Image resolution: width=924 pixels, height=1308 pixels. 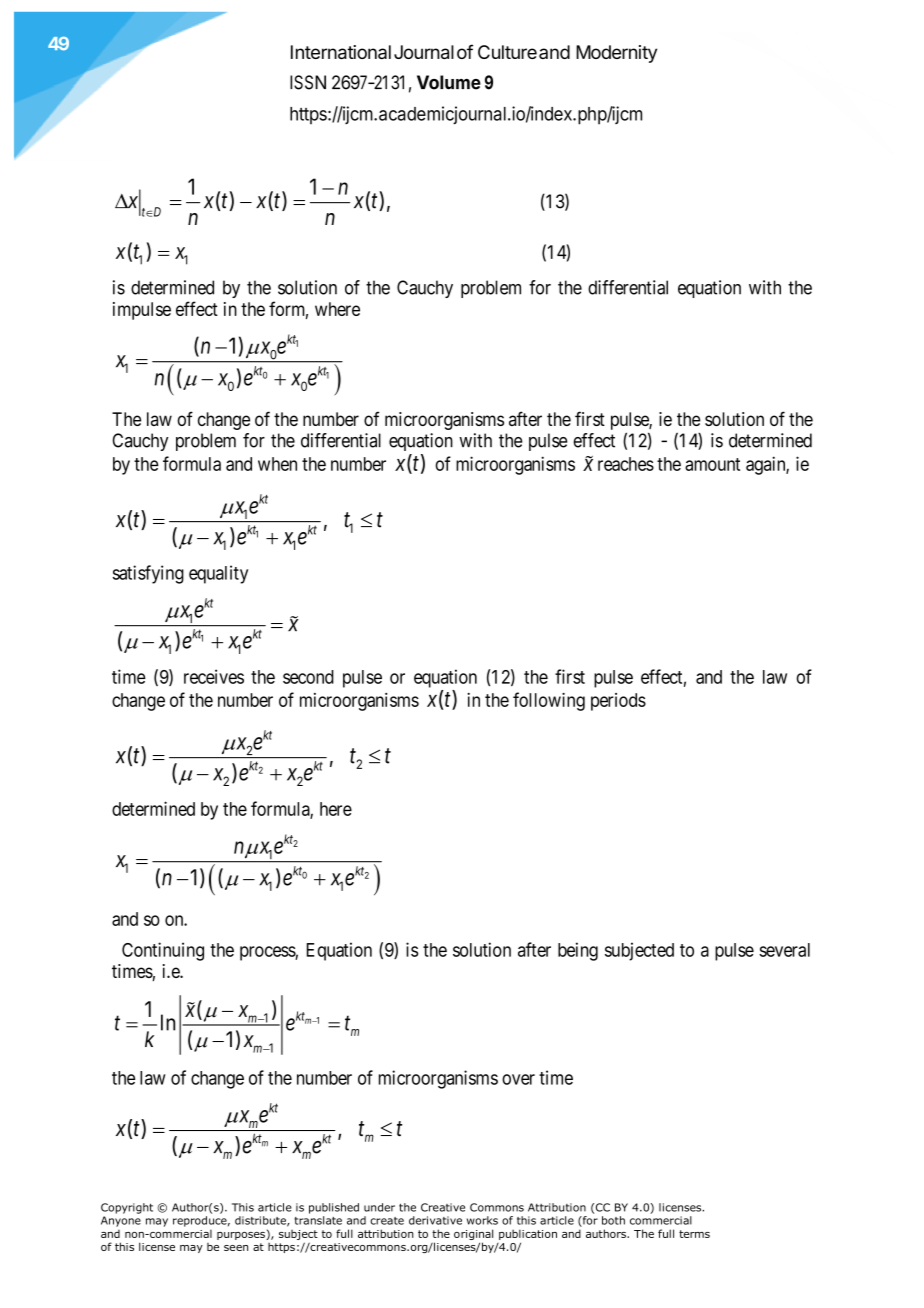 What do you see at coordinates (449, 82) in the screenshot?
I see `Volume` at bounding box center [449, 82].
